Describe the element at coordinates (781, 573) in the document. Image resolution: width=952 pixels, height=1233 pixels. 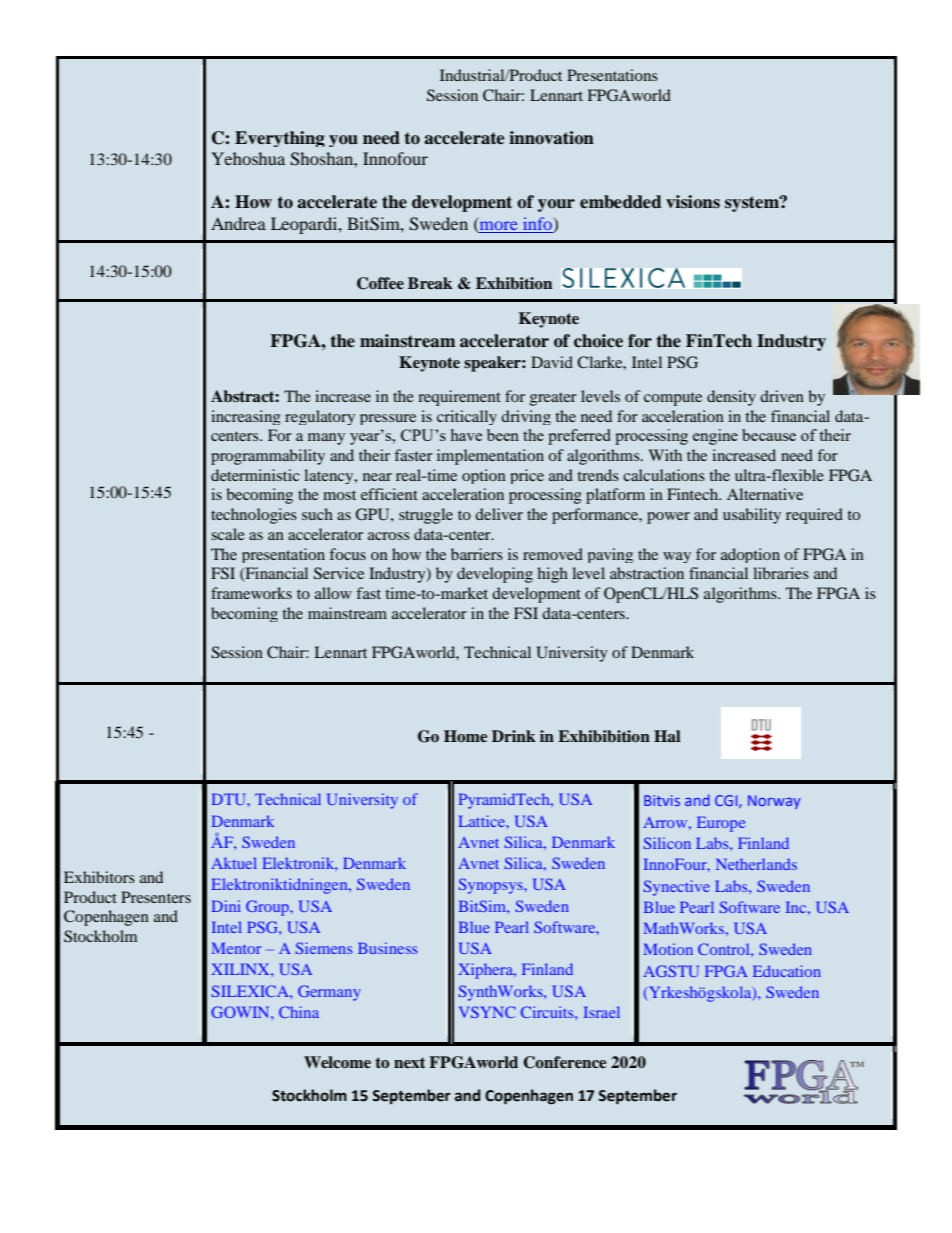
I see `libraries` at that location.
